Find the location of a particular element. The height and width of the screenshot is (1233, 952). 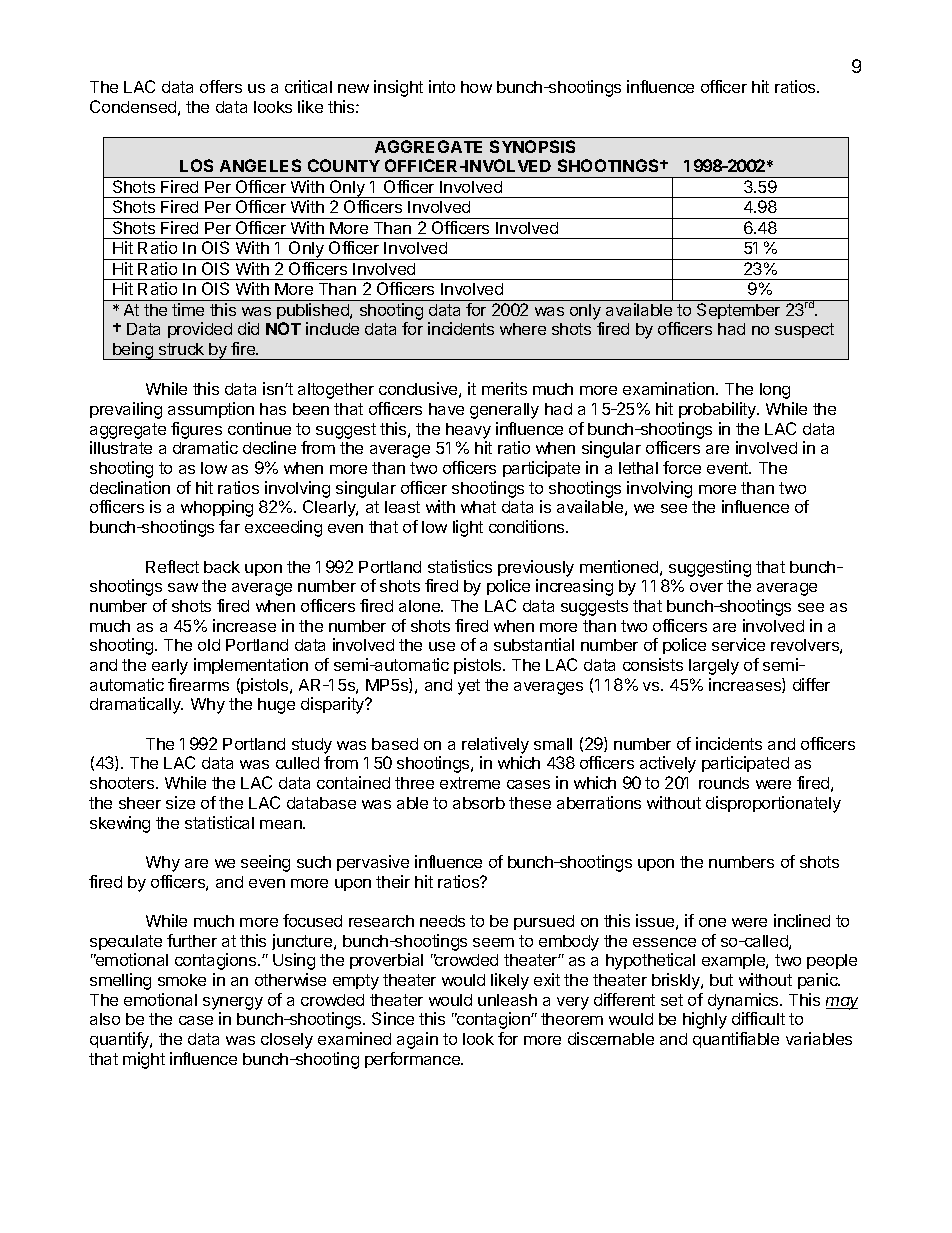

service is located at coordinates (738, 644).
